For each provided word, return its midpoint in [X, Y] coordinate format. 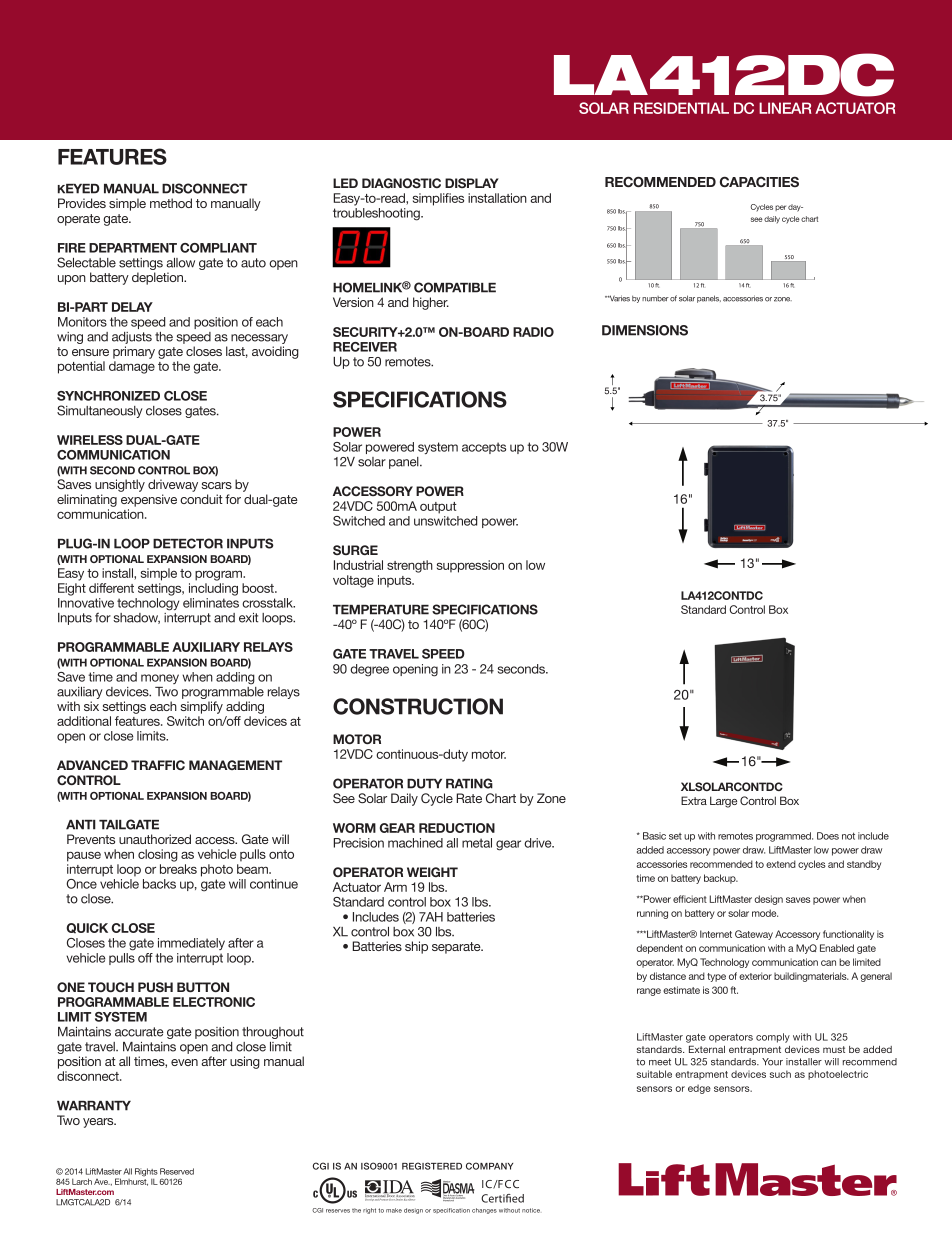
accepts [484, 448]
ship [416, 947]
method [171, 203]
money [160, 679]
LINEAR [785, 108]
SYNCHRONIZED [108, 396]
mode [765, 913]
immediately [191, 944]
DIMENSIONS [645, 330]
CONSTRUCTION [418, 706]
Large [723, 802]
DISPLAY [472, 183]
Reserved [177, 1171]
